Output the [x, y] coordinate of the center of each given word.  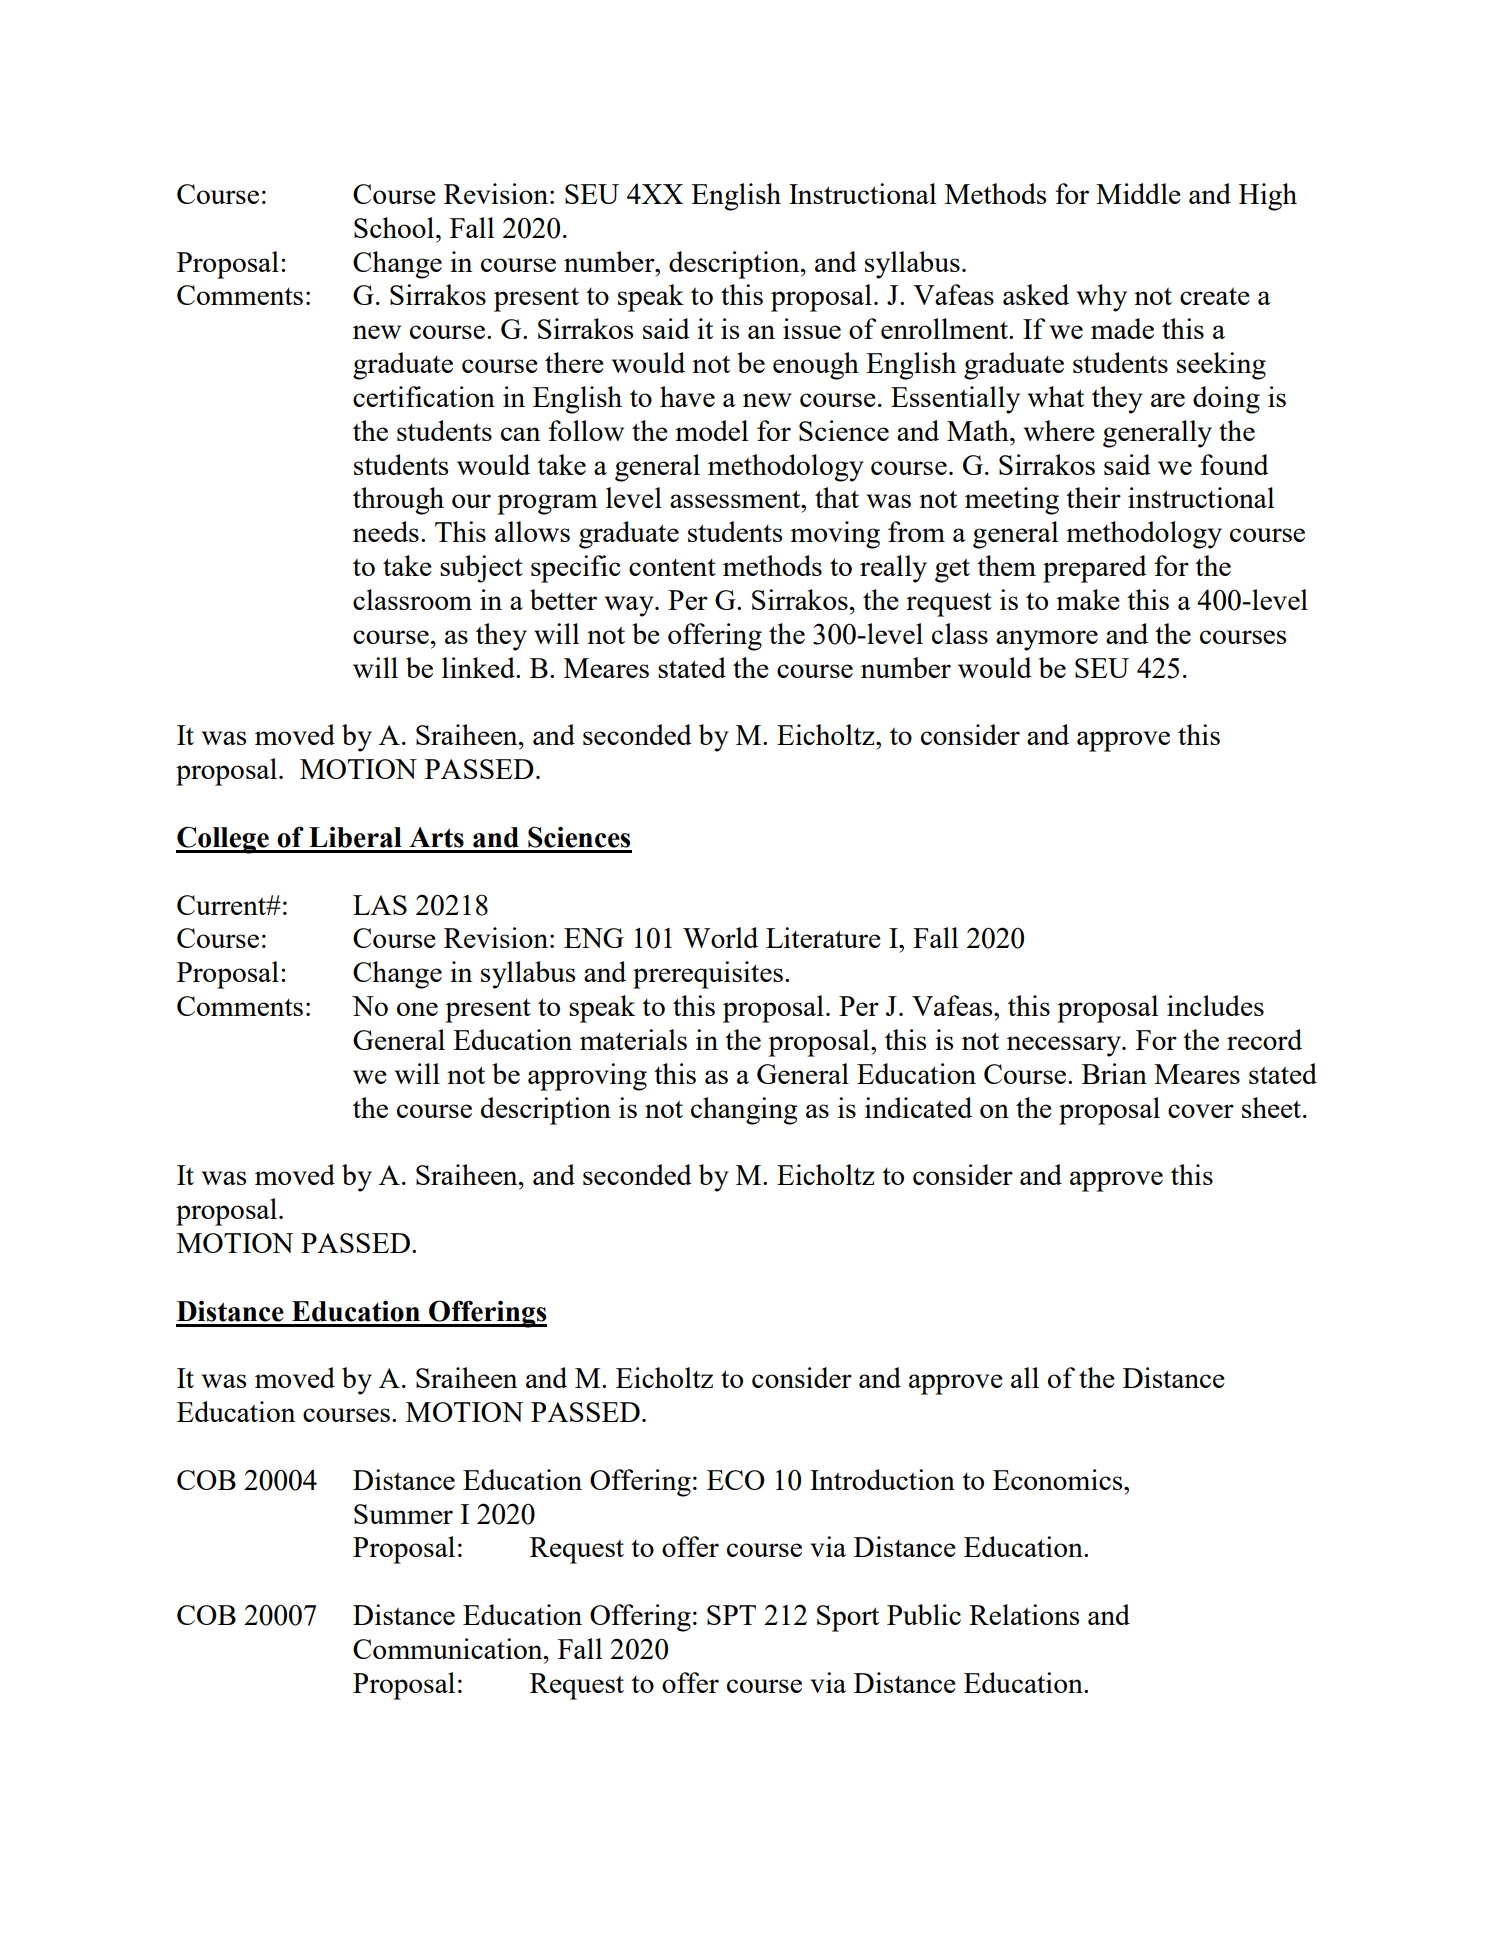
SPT [731, 1615]
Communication [449, 1648]
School [394, 227]
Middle [1138, 193]
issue [812, 328]
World [720, 937]
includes [1215, 1005]
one [417, 1009]
